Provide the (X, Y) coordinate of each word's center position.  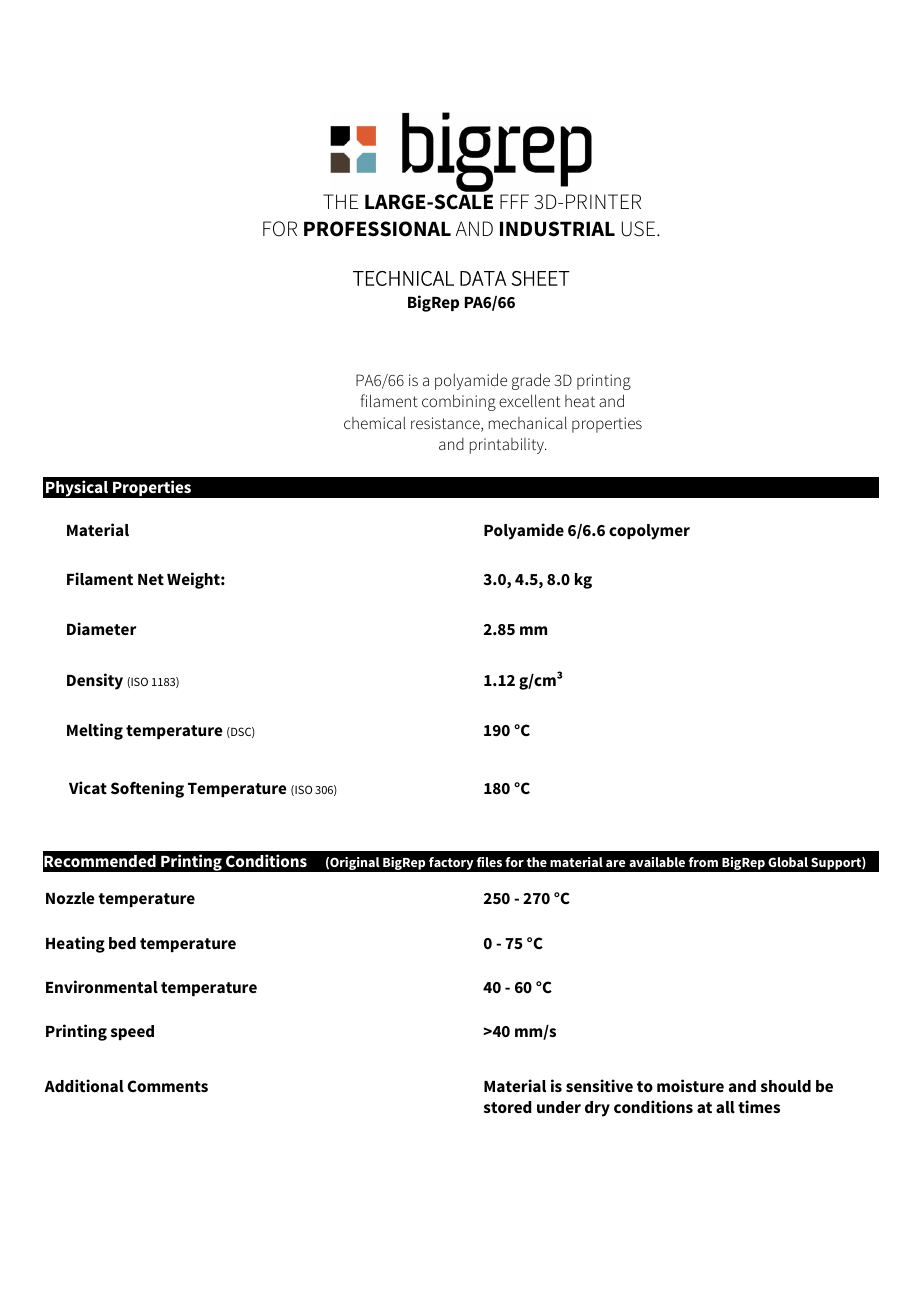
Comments (167, 1086)
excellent (530, 400)
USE (640, 229)
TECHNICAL (403, 278)
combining (459, 402)
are (616, 863)
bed (122, 943)
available (657, 862)
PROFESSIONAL (377, 229)
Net (151, 579)
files (489, 862)
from (703, 862)
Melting (95, 731)
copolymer (649, 532)
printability (508, 446)
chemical (374, 423)
